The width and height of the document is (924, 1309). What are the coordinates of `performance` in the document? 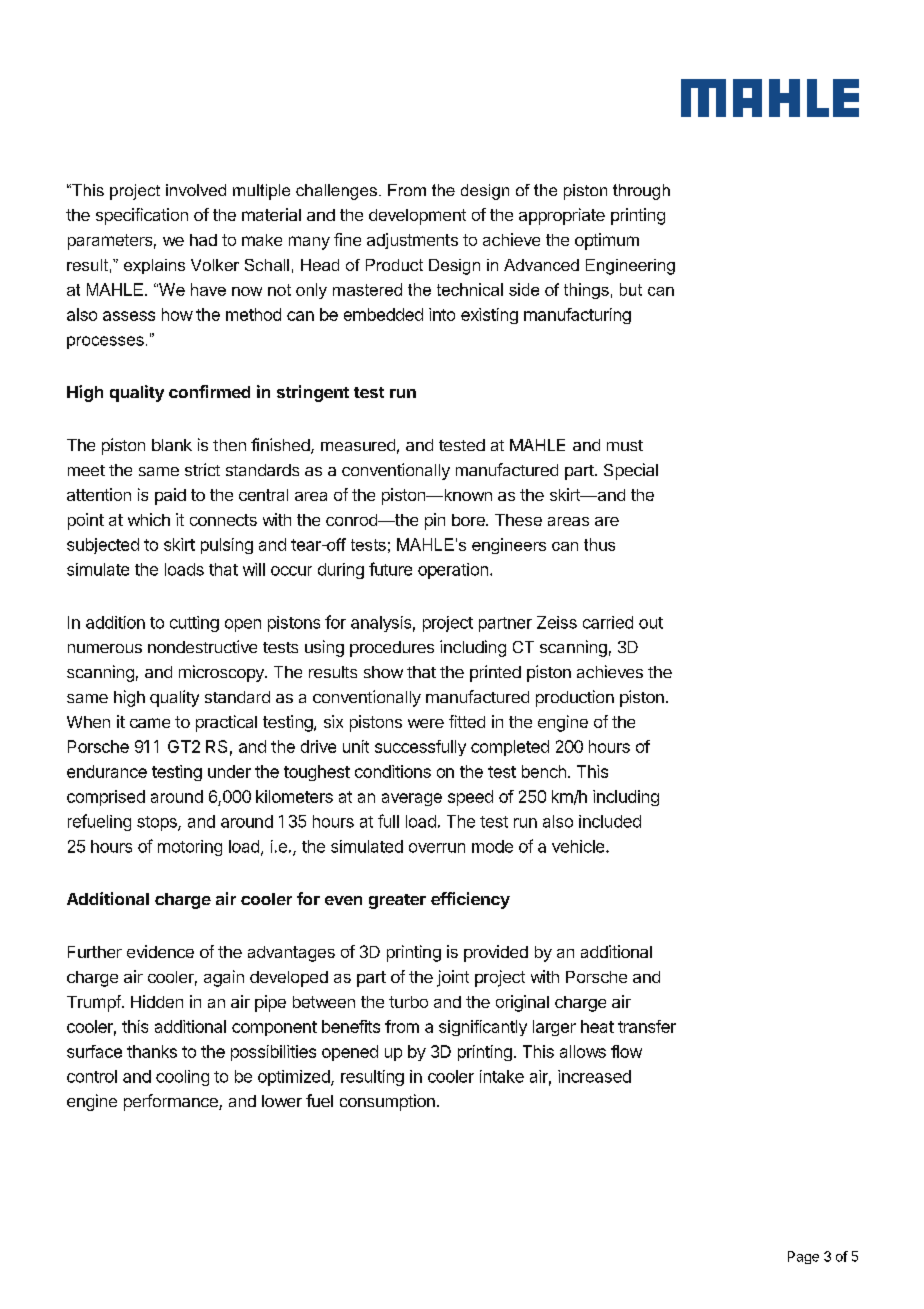 It's located at (172, 1102).
